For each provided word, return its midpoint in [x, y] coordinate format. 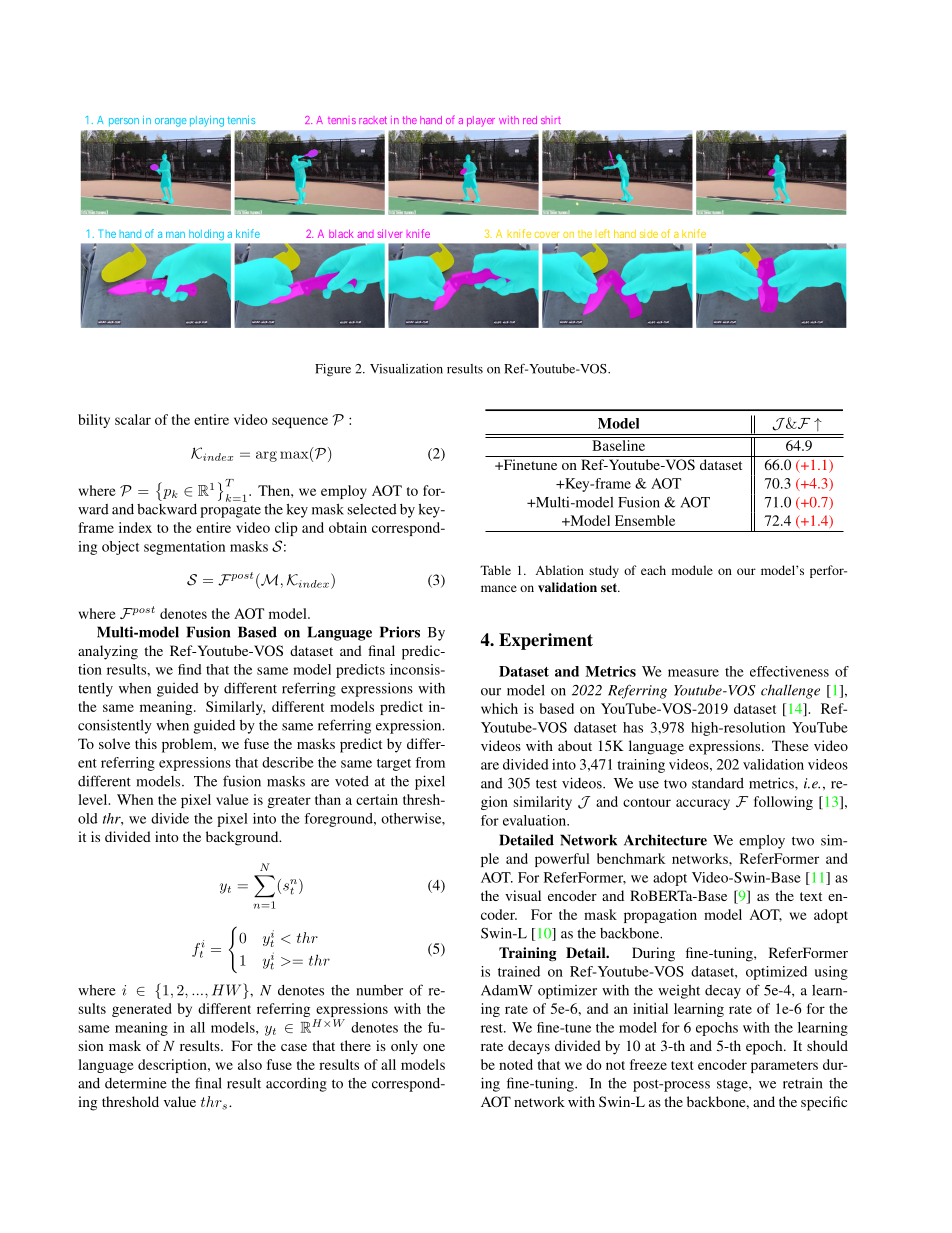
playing [207, 121]
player [481, 121]
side [649, 233]
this [146, 743]
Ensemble [645, 520]
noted [516, 1064]
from [430, 762]
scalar [133, 419]
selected [372, 509]
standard [718, 783]
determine [136, 1083]
